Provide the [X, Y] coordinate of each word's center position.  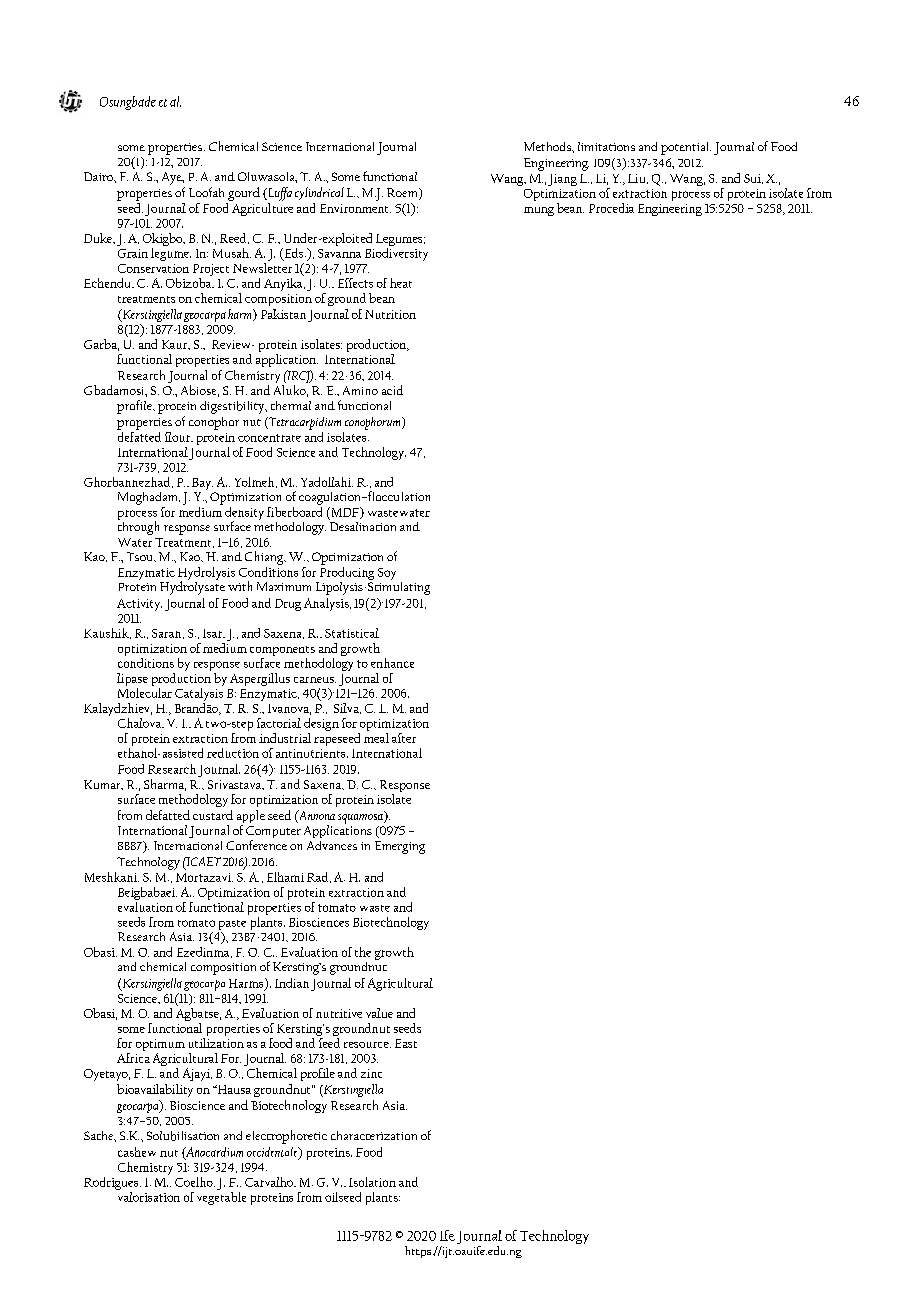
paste [232, 925]
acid [392, 390]
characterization [374, 1135]
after [404, 738]
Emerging [400, 847]
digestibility [233, 407]
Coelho [195, 1182]
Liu [638, 179]
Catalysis [199, 693]
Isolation [372, 1182]
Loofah [206, 192]
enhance [392, 663]
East [406, 1043]
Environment [355, 208]
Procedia [611, 208]
